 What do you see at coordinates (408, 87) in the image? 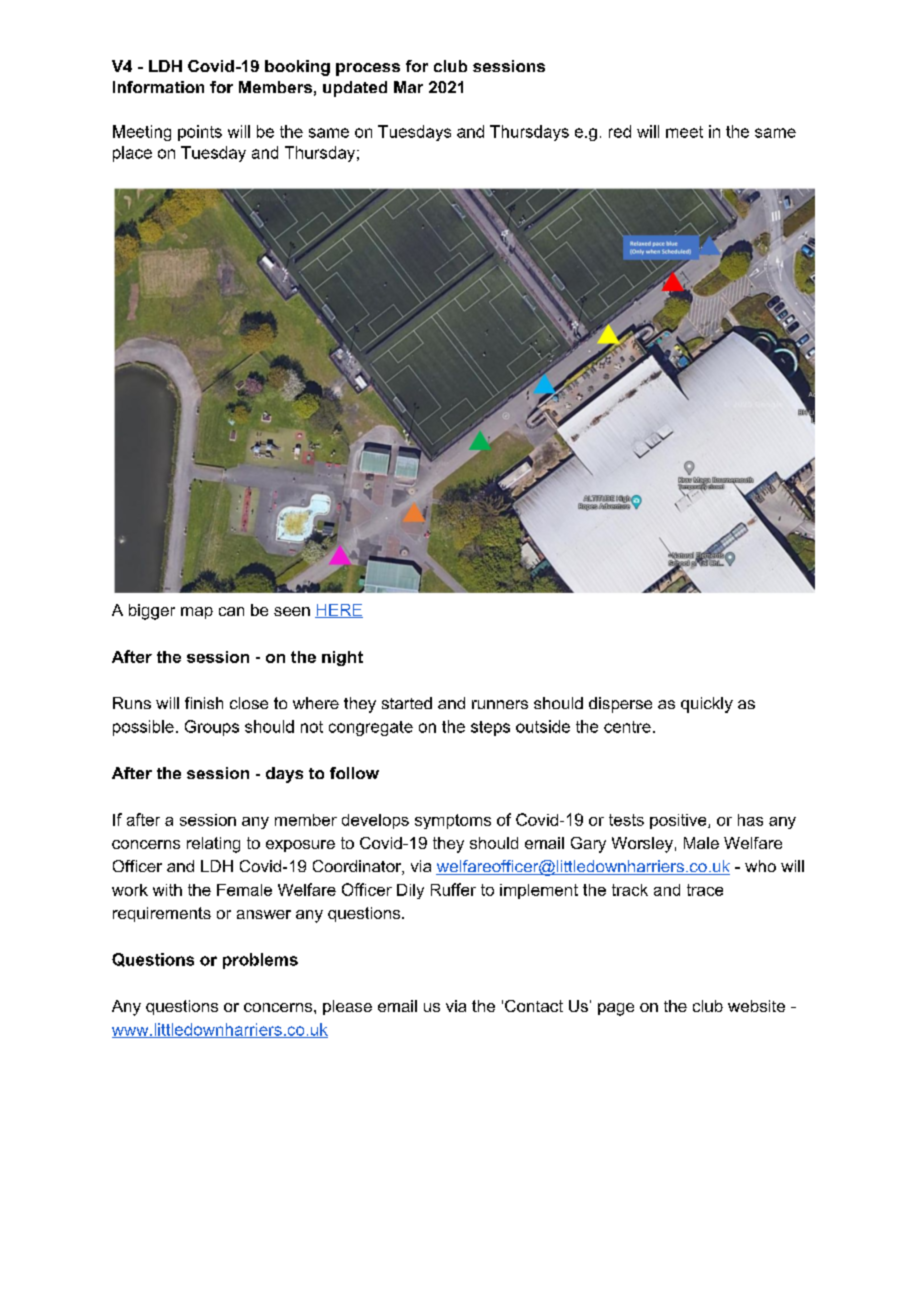
I see `Mar` at bounding box center [408, 87].
